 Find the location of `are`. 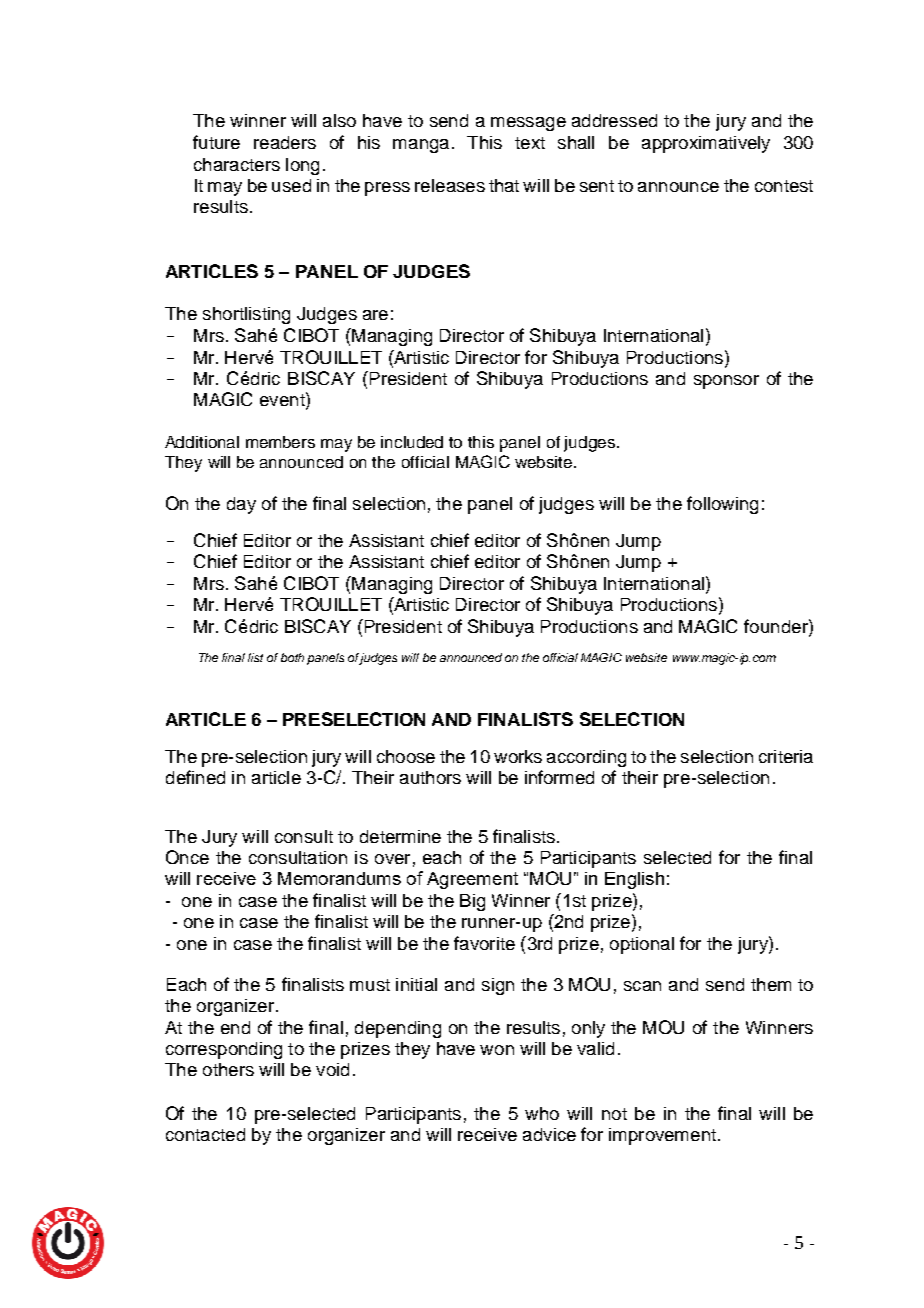

are is located at coordinates (375, 315).
